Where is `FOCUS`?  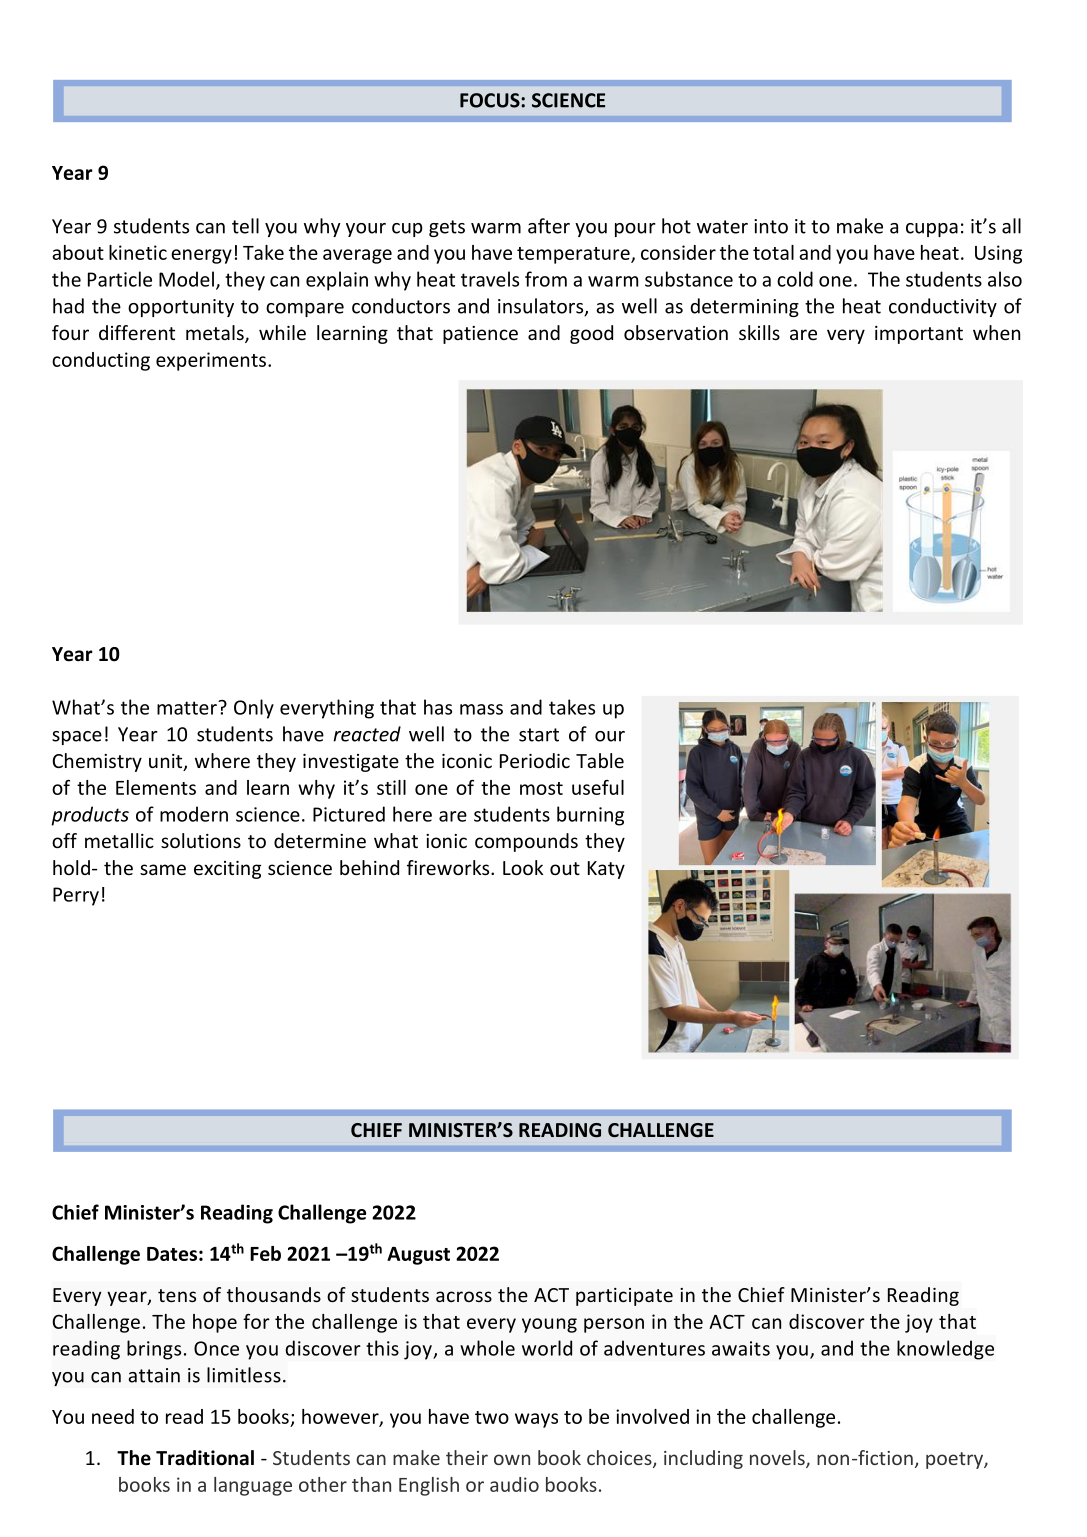
FOCUS is located at coordinates (491, 100).
